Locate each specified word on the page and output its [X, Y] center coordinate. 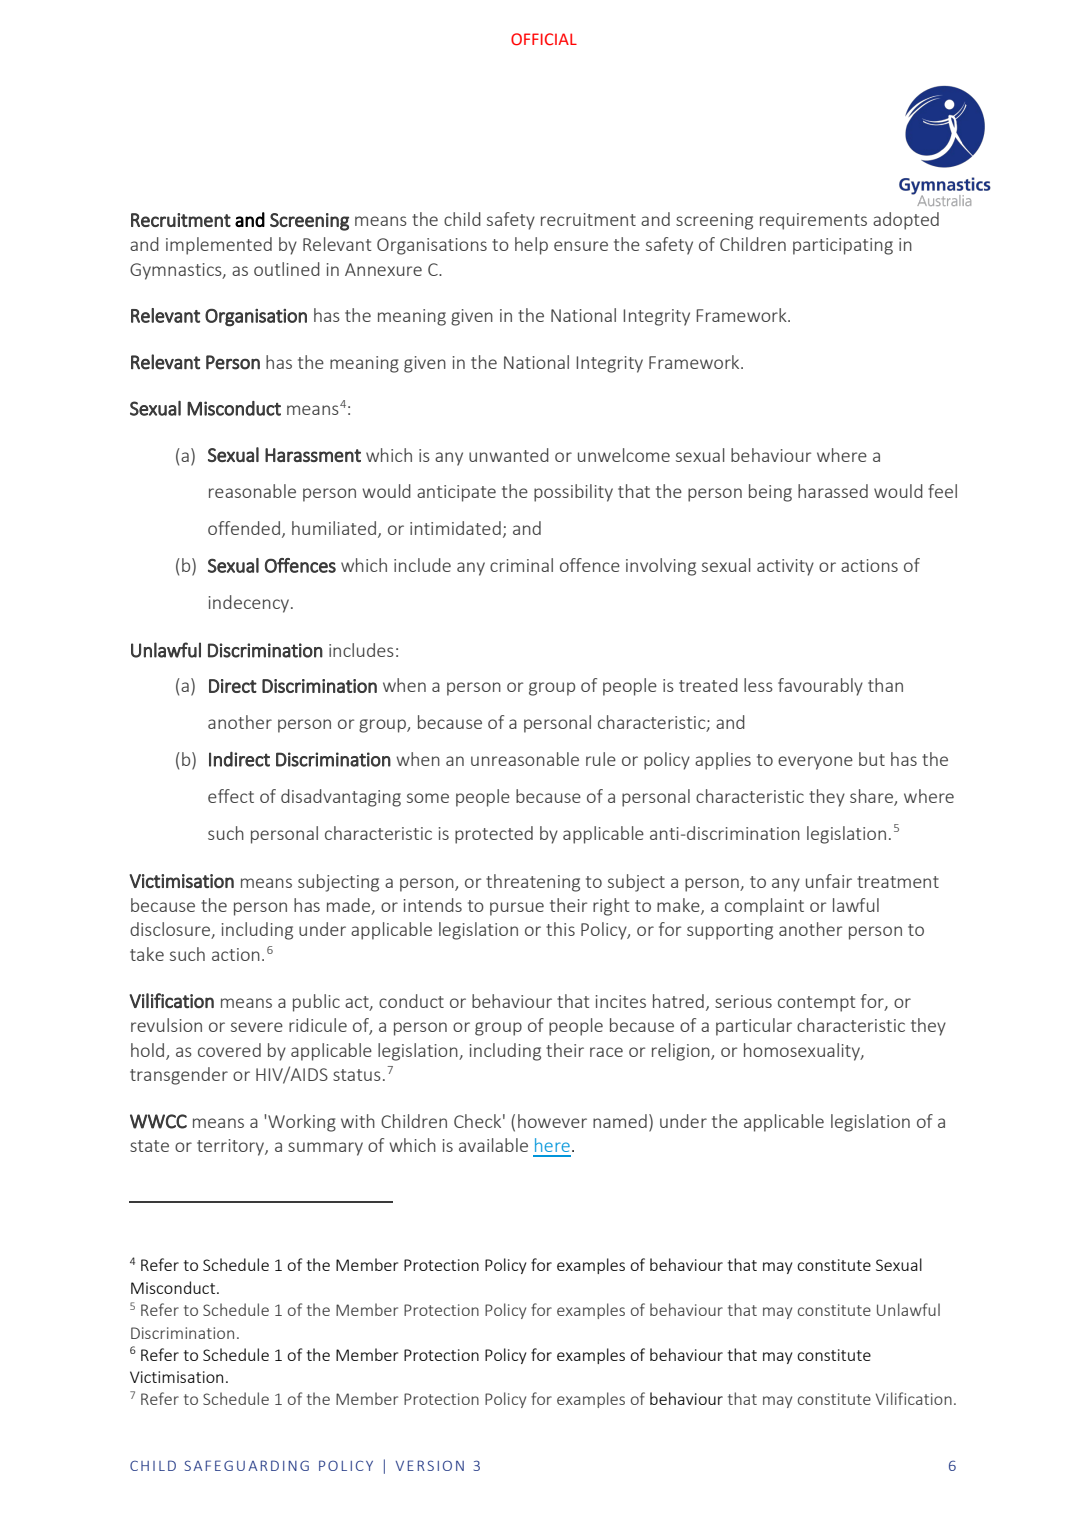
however [552, 1121]
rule [601, 759]
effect [231, 796]
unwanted [509, 455]
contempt [816, 1004]
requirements [813, 221]
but [872, 759]
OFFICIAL [544, 39]
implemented [219, 246]
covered [229, 1050]
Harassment [313, 455]
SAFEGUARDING [247, 1465]
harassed [833, 491]
